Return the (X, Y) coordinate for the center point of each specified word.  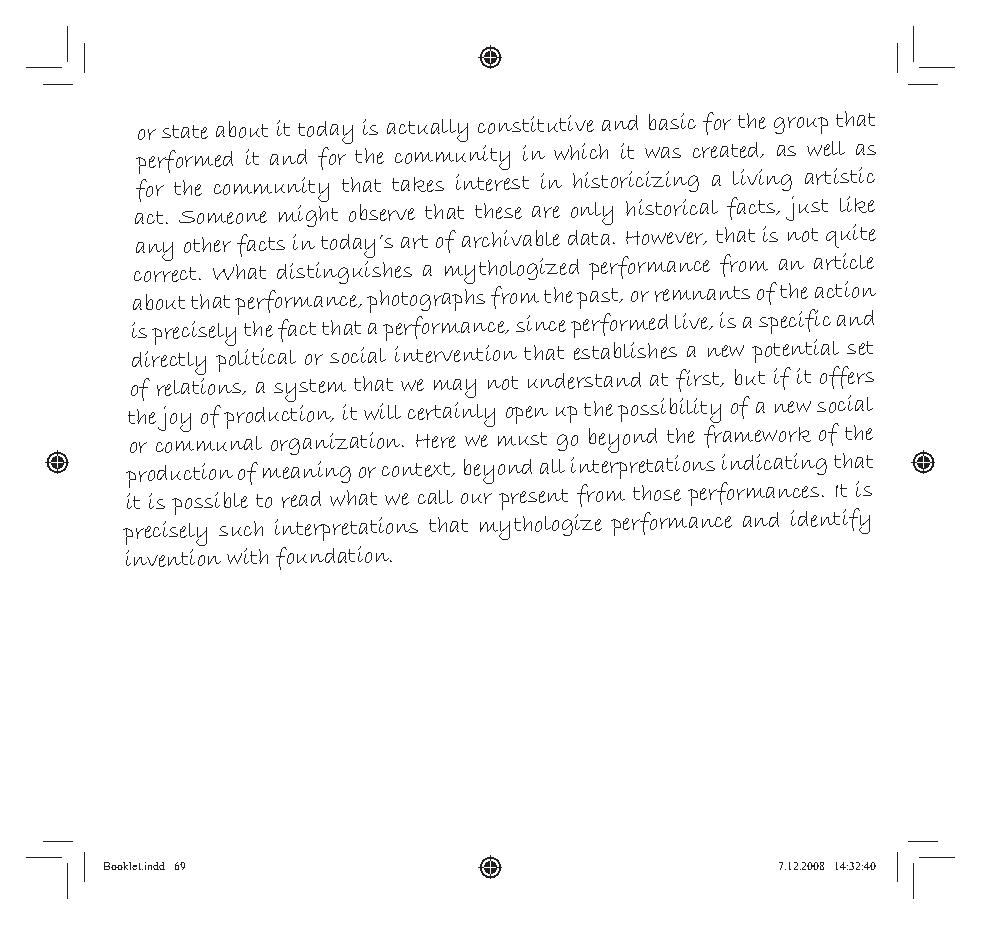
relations (200, 387)
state (185, 132)
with (247, 556)
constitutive (536, 124)
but (750, 377)
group (801, 125)
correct (167, 274)
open (527, 415)
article (844, 261)
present (533, 499)
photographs (426, 301)
